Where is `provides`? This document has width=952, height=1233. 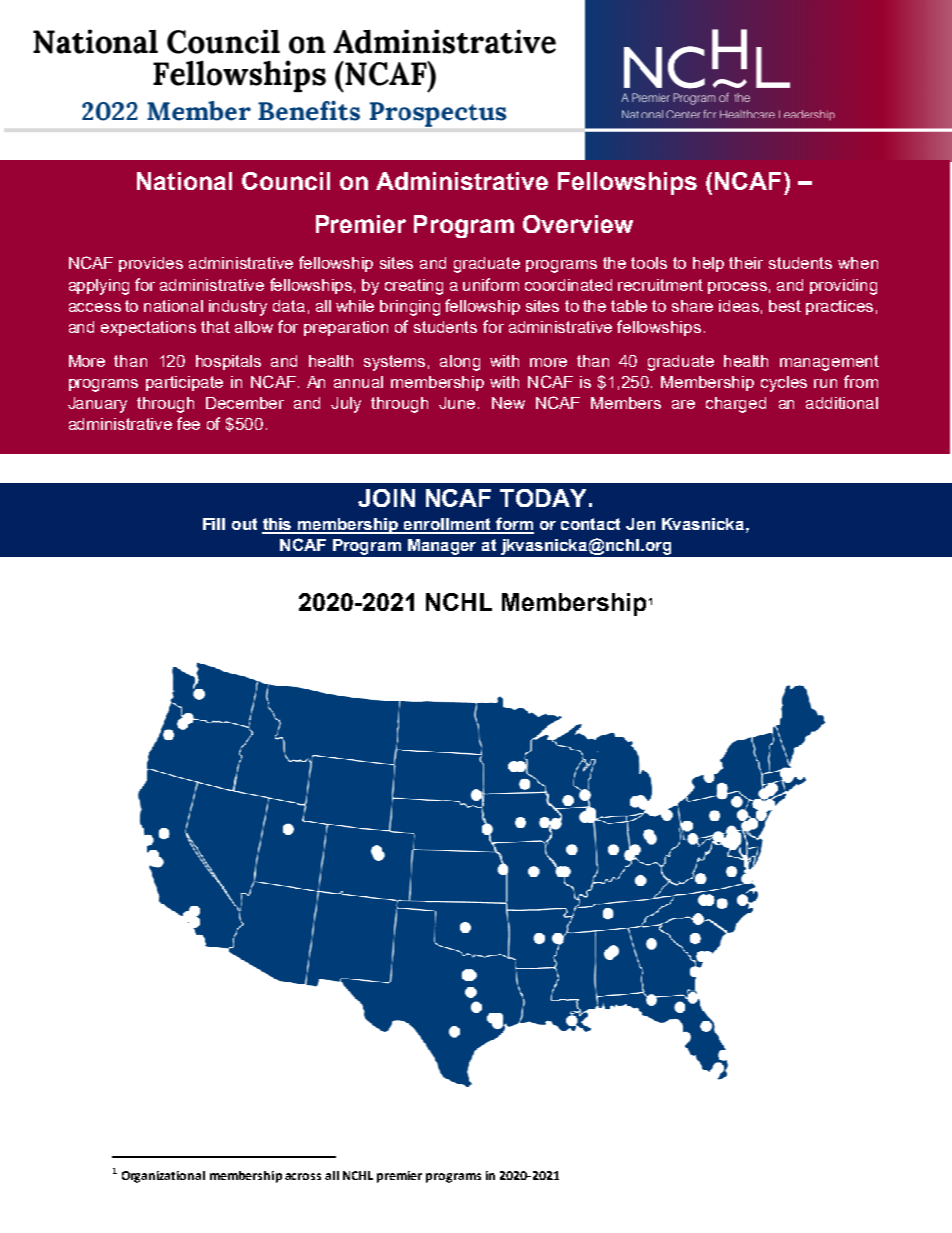
provides is located at coordinates (151, 264).
